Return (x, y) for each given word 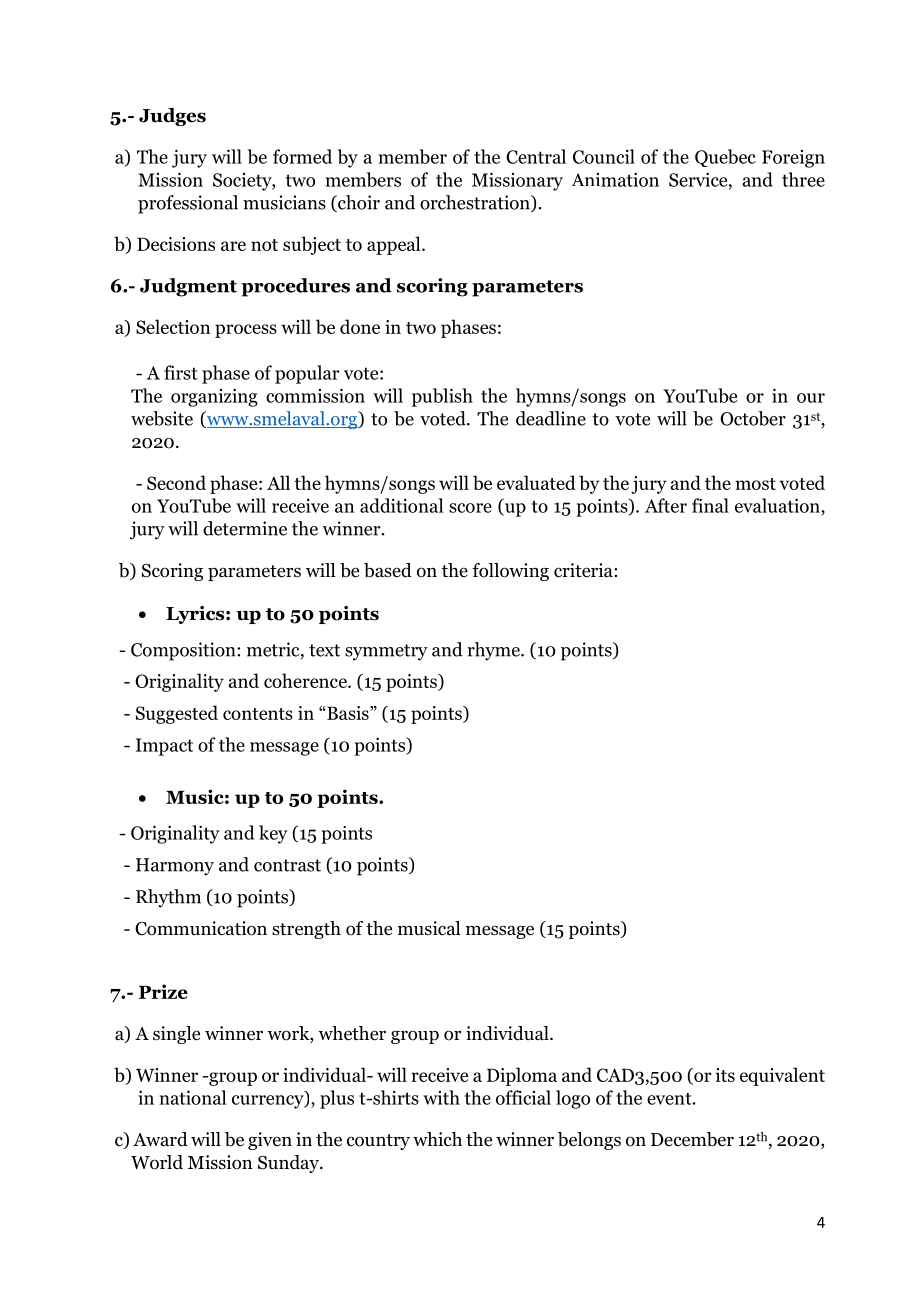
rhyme (494, 651)
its (725, 1075)
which (437, 1139)
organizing (214, 397)
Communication (201, 928)
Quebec (725, 158)
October (753, 418)
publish (442, 397)
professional (188, 204)
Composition (184, 651)
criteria (584, 570)
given (270, 1141)
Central (536, 156)
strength (306, 930)
